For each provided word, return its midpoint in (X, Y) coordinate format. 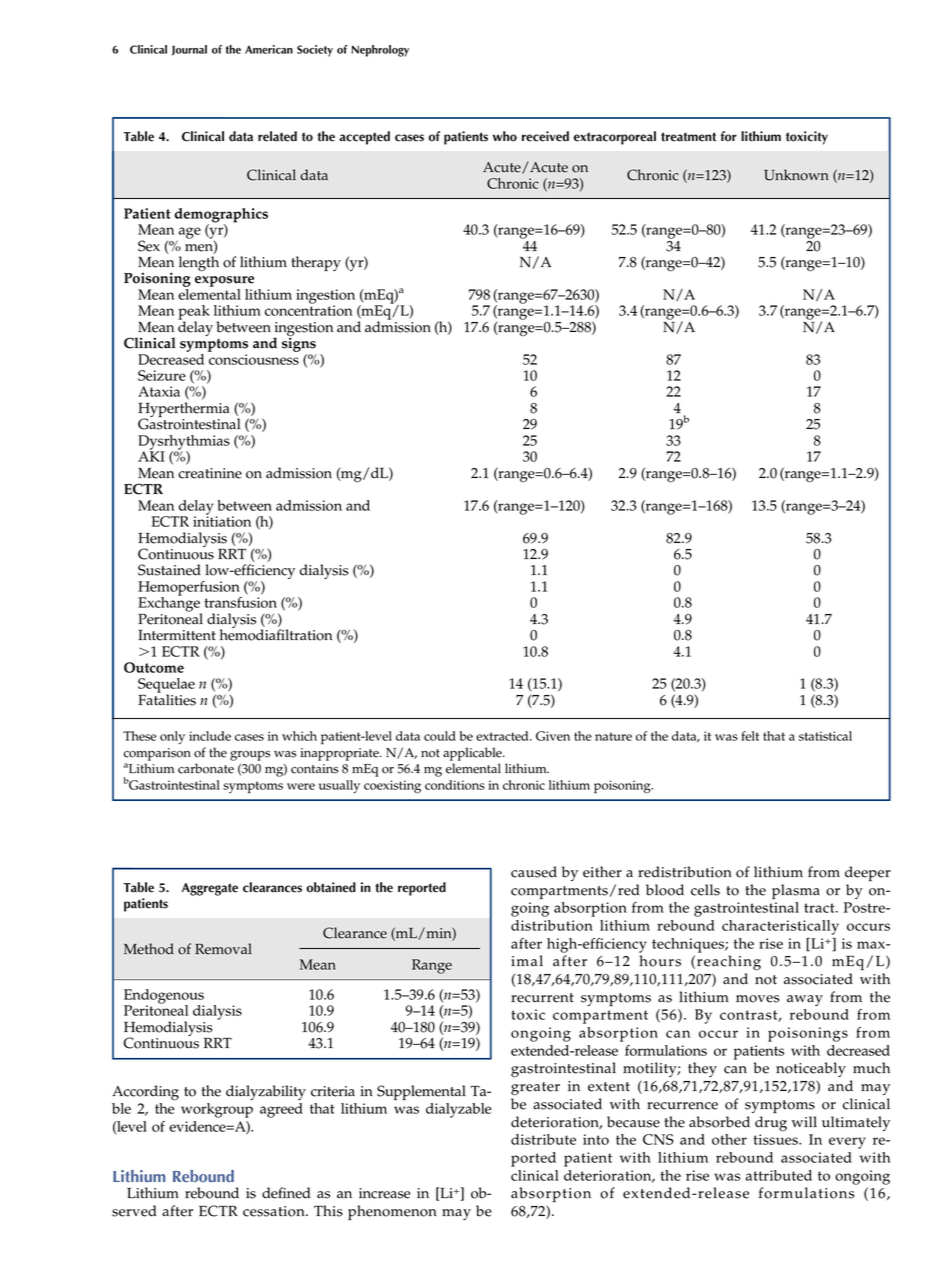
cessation (275, 1211)
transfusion (240, 602)
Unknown (796, 175)
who (505, 136)
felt (750, 736)
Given (553, 736)
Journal (189, 50)
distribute (543, 1139)
